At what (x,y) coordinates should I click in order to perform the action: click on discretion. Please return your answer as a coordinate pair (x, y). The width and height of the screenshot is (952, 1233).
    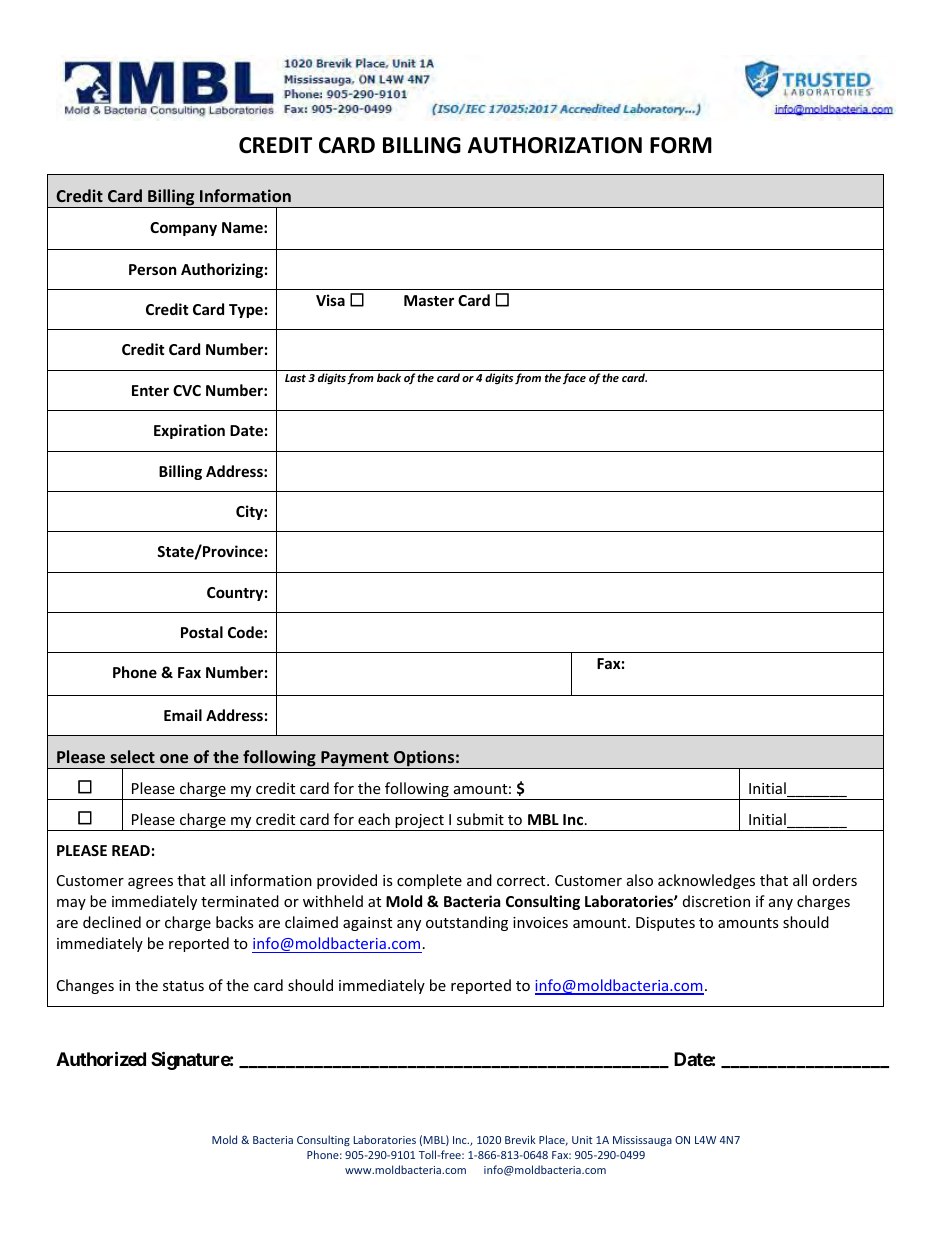
    Looking at the image, I should click on (716, 901).
